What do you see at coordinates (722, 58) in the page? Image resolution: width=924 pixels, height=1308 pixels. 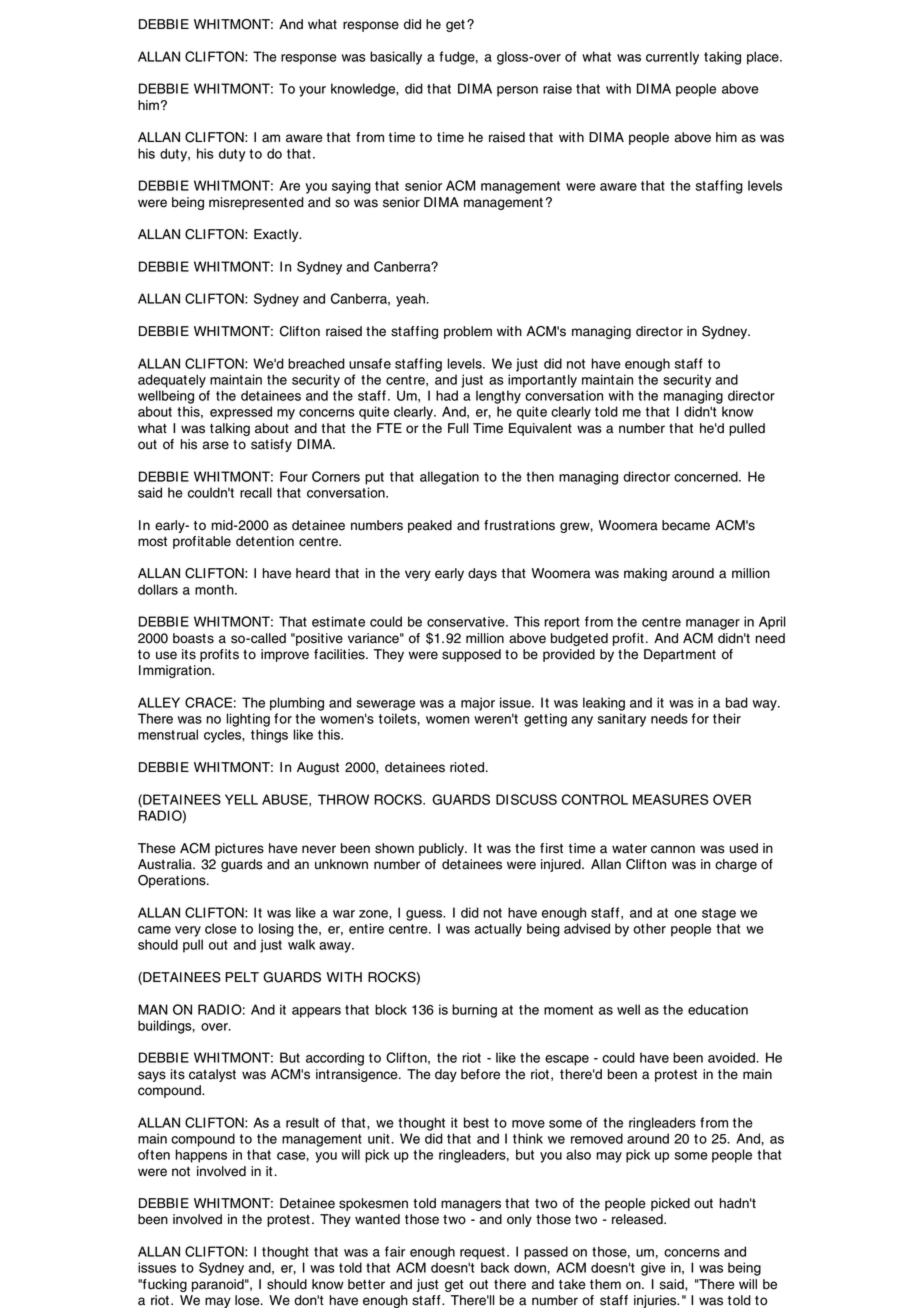 I see `taking` at bounding box center [722, 58].
